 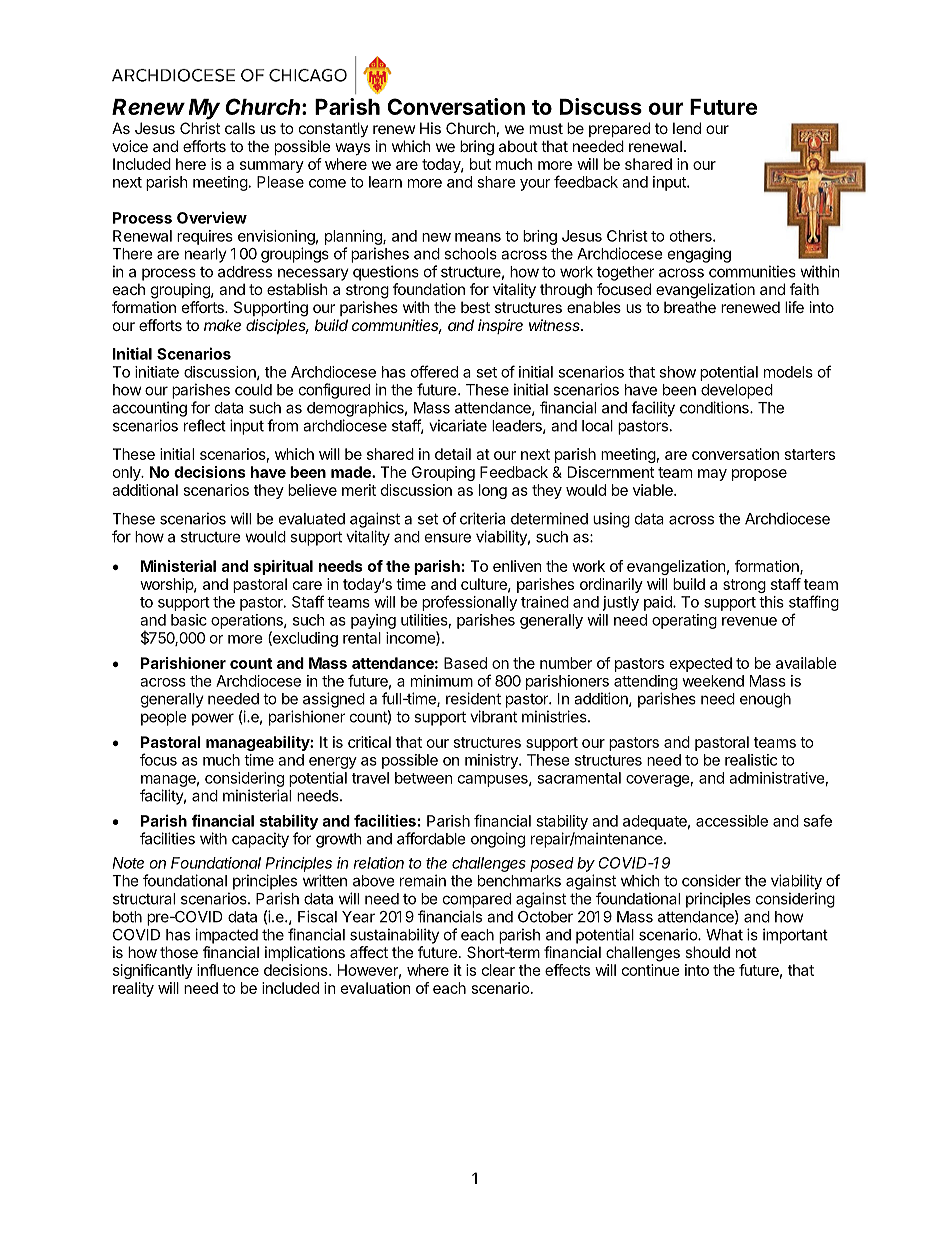 I want to click on influence, so click(x=228, y=970).
